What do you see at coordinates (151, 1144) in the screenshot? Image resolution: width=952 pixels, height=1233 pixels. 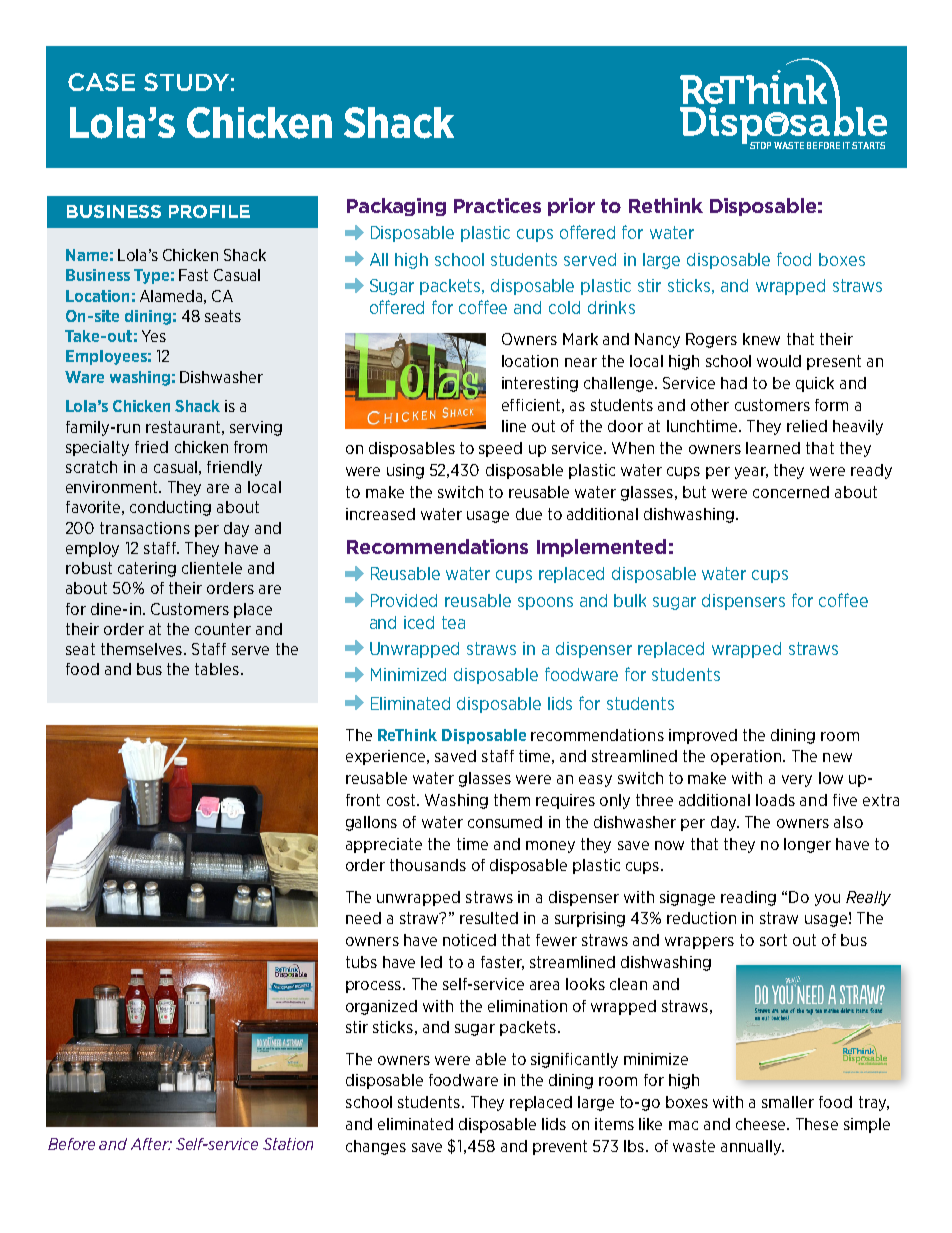 I see `After` at bounding box center [151, 1144].
